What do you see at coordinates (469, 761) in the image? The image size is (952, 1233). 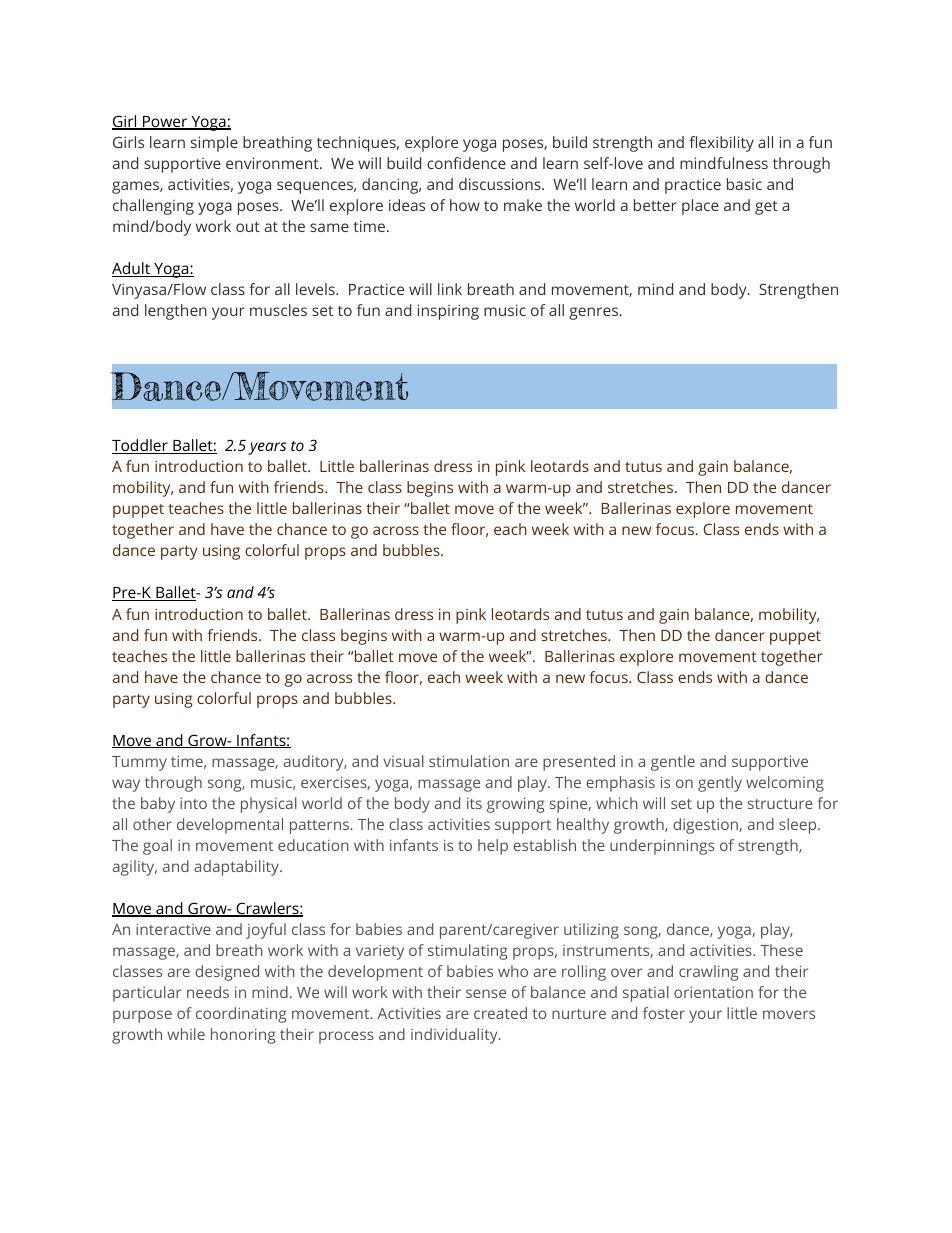 I see `stimulation` at bounding box center [469, 761].
